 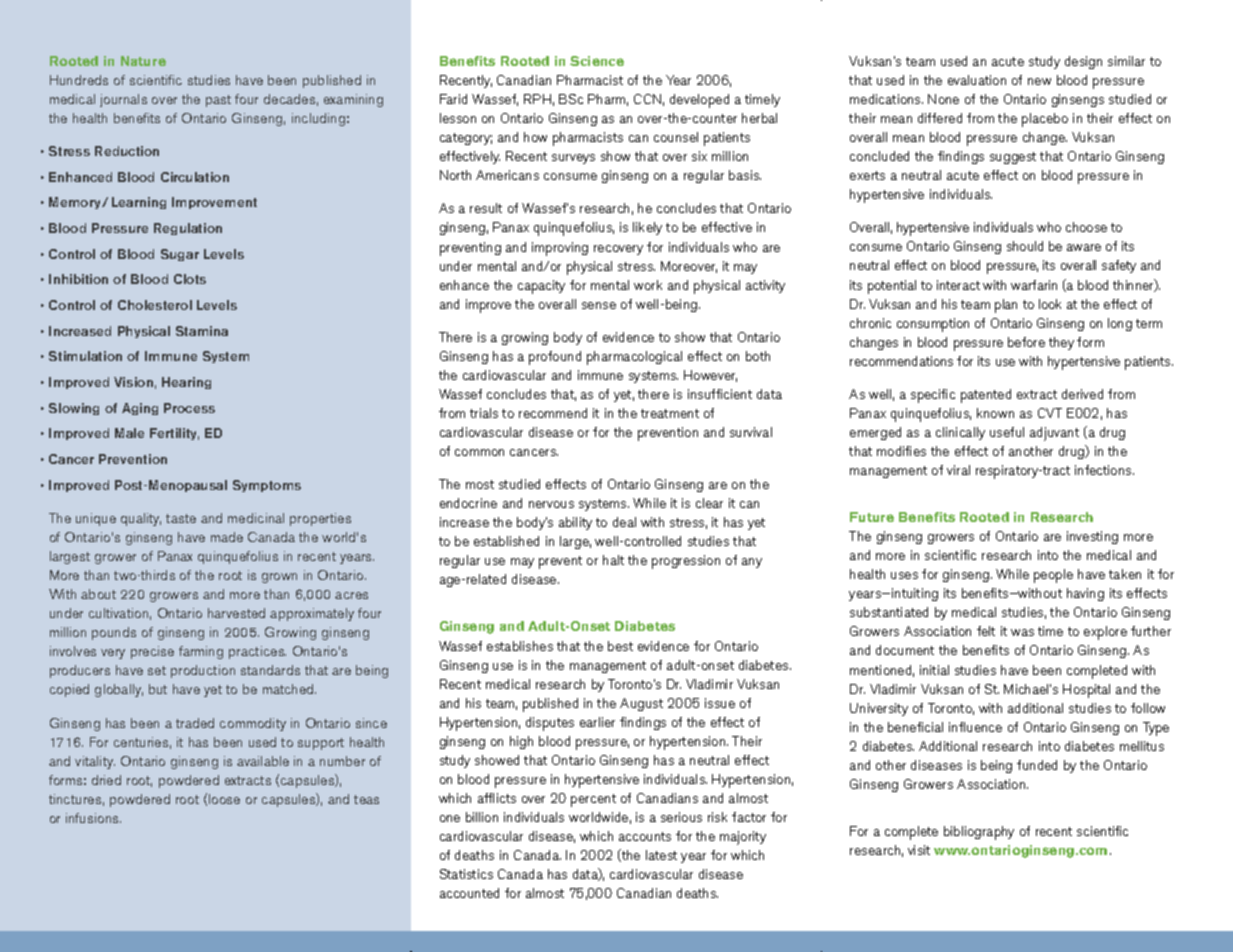 I want to click on best, so click(x=620, y=646).
